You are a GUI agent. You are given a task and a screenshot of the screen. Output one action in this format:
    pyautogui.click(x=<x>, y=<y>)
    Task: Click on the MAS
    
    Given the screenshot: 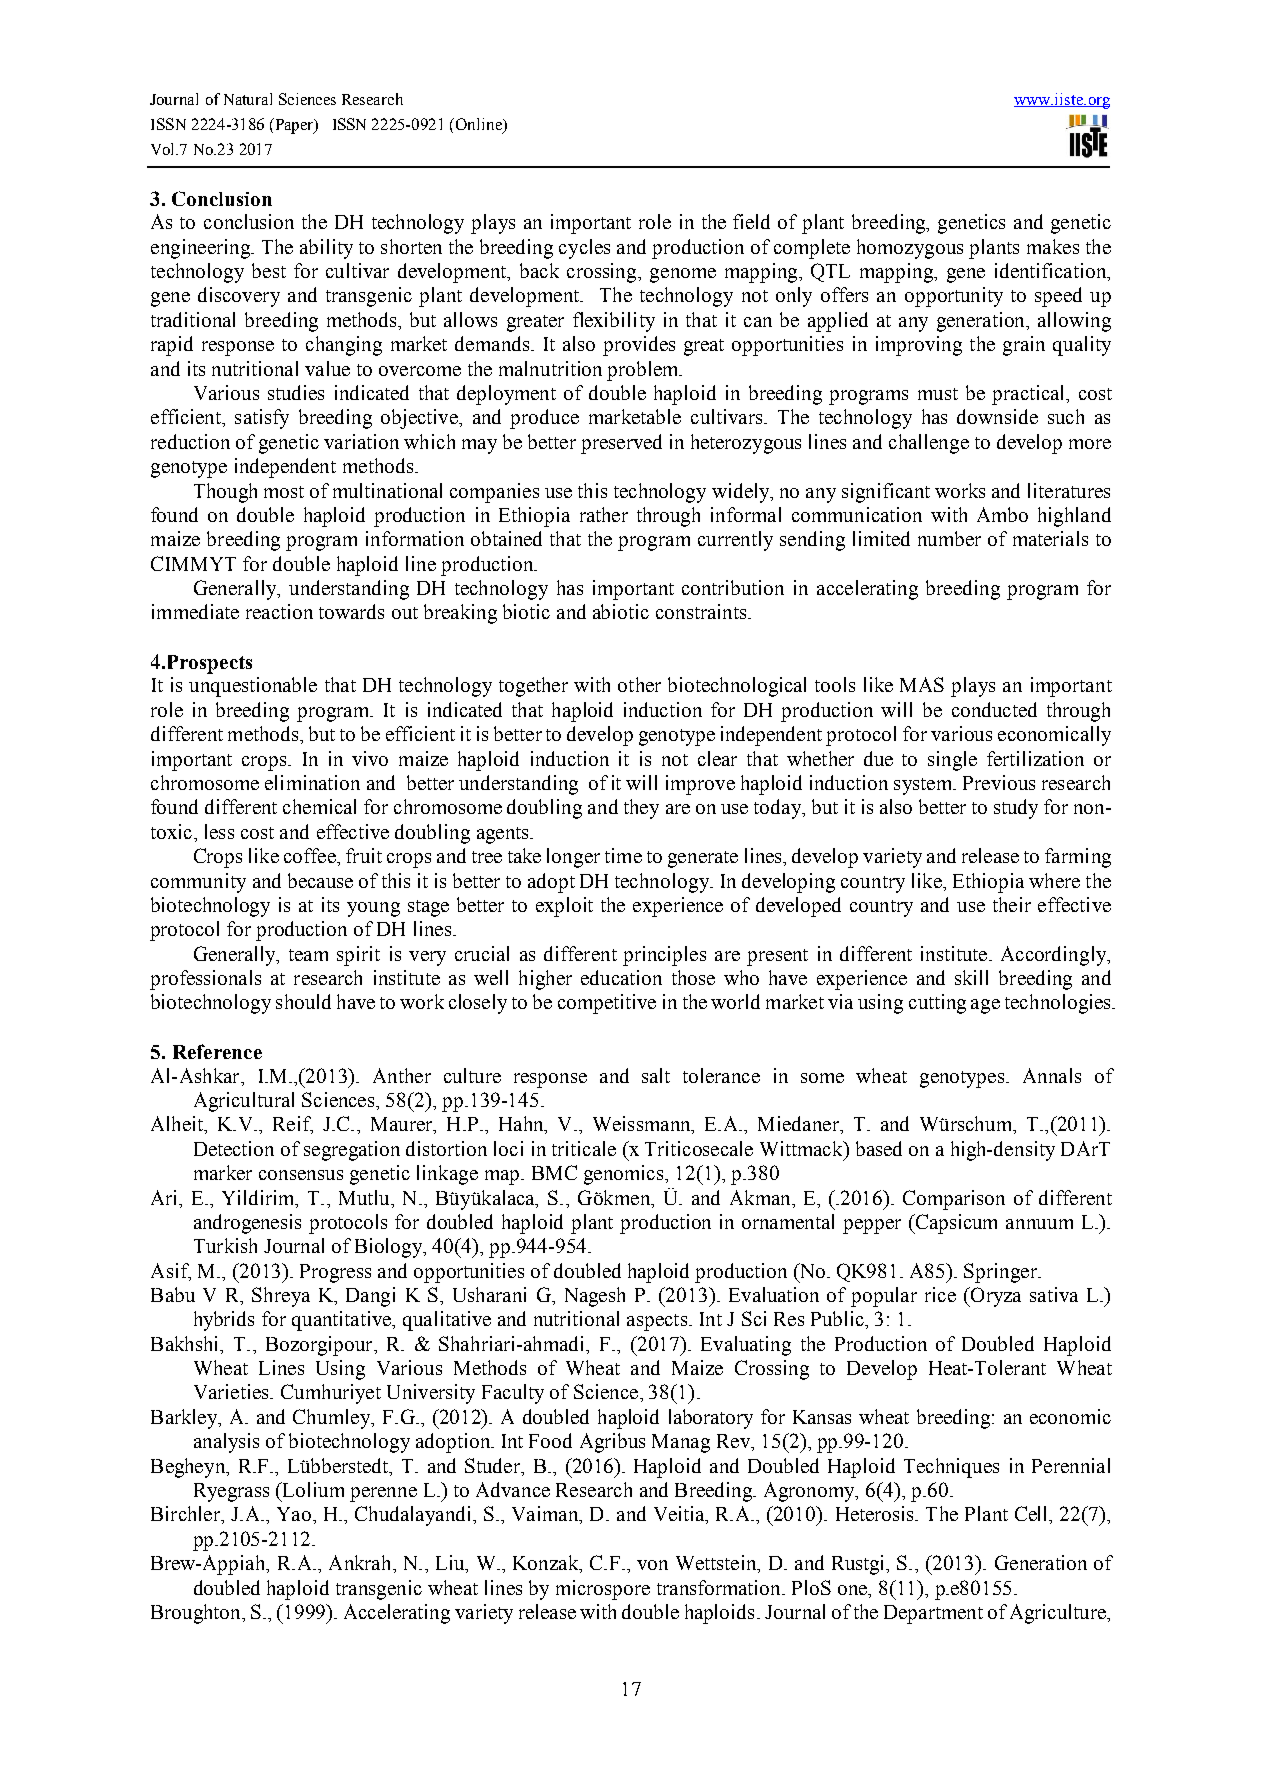 What is the action you would take?
    pyautogui.click(x=922, y=684)
